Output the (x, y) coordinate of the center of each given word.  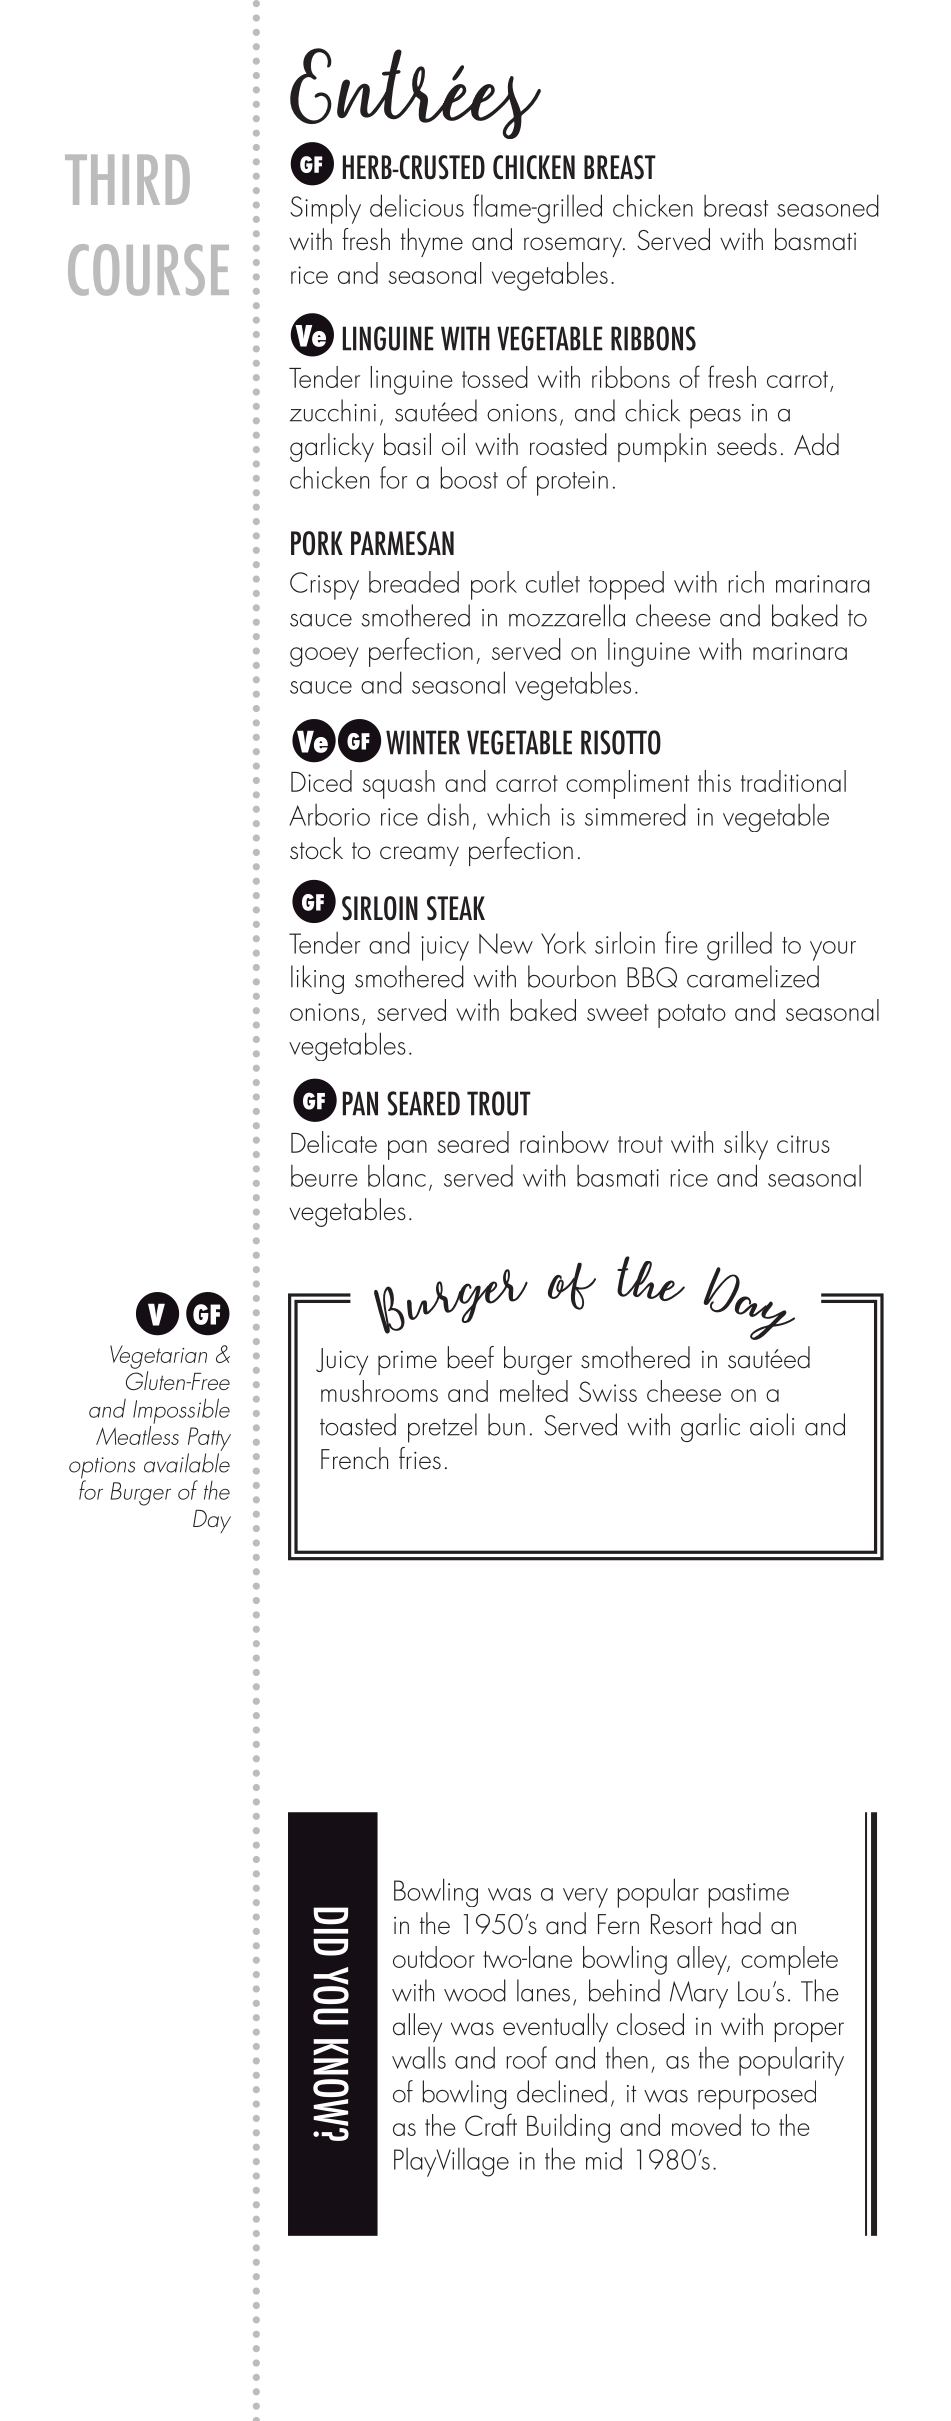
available (187, 1463)
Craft (491, 2124)
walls (419, 2058)
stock (316, 848)
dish (448, 815)
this (714, 781)
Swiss (608, 1391)
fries (420, 1458)
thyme (432, 242)
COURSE (148, 270)
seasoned (828, 205)
